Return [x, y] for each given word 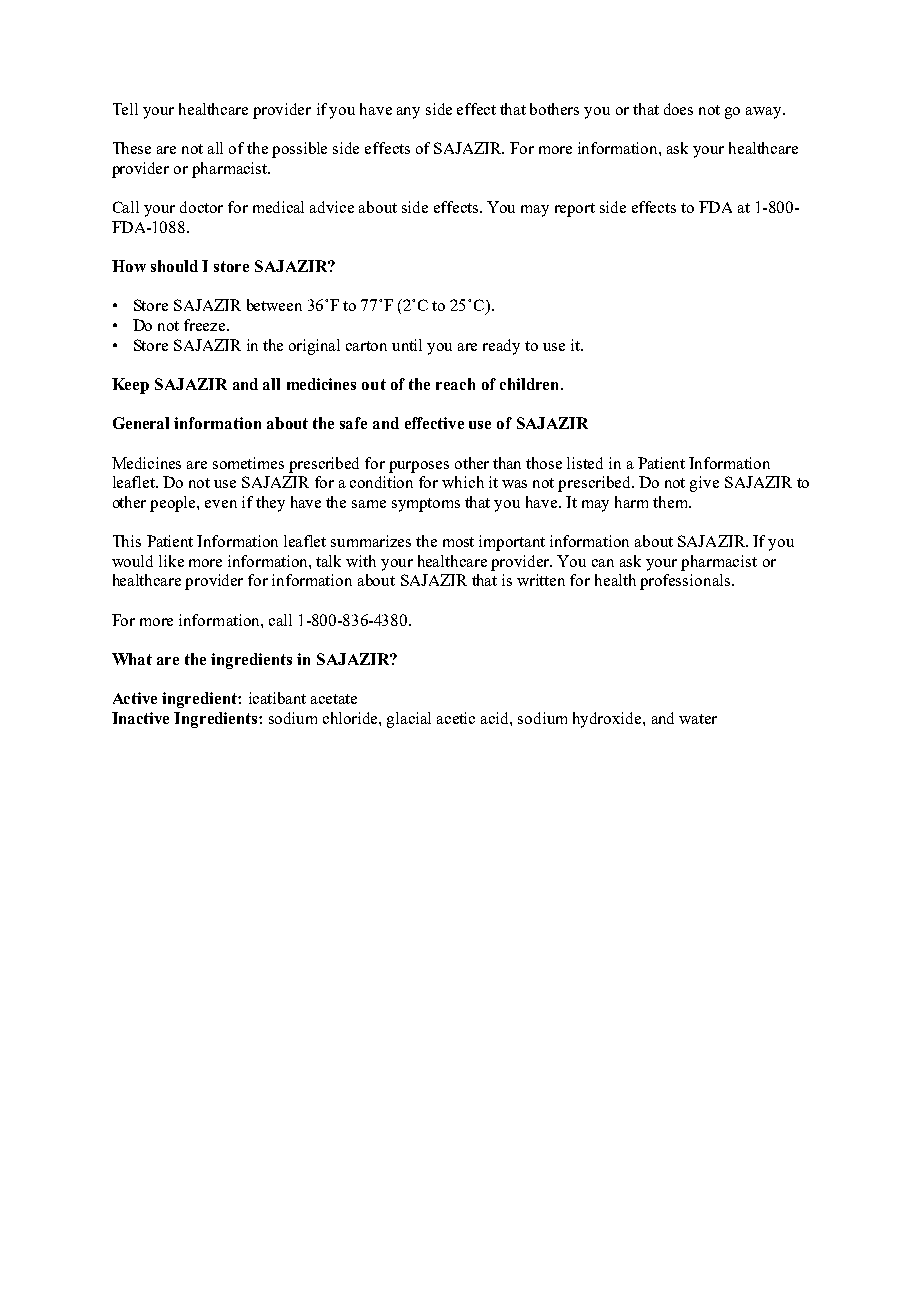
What [132, 659]
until [407, 345]
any [408, 113]
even [221, 504]
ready [501, 347]
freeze [206, 325]
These [132, 148]
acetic [456, 718]
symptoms [426, 505]
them [671, 502]
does [678, 109]
